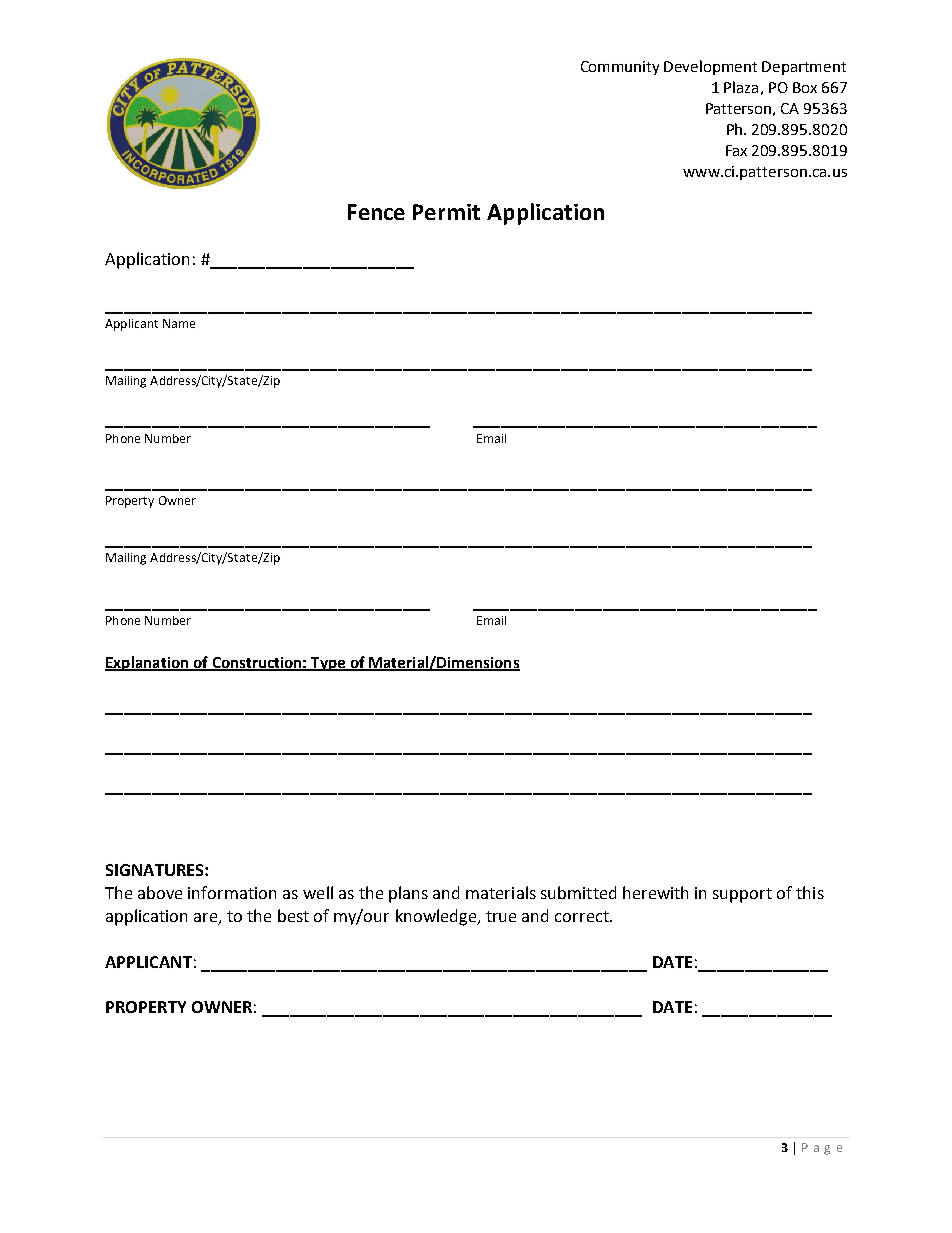 Image resolution: width=952 pixels, height=1233 pixels. What do you see at coordinates (741, 87) in the document?
I see `Plaza` at bounding box center [741, 87].
